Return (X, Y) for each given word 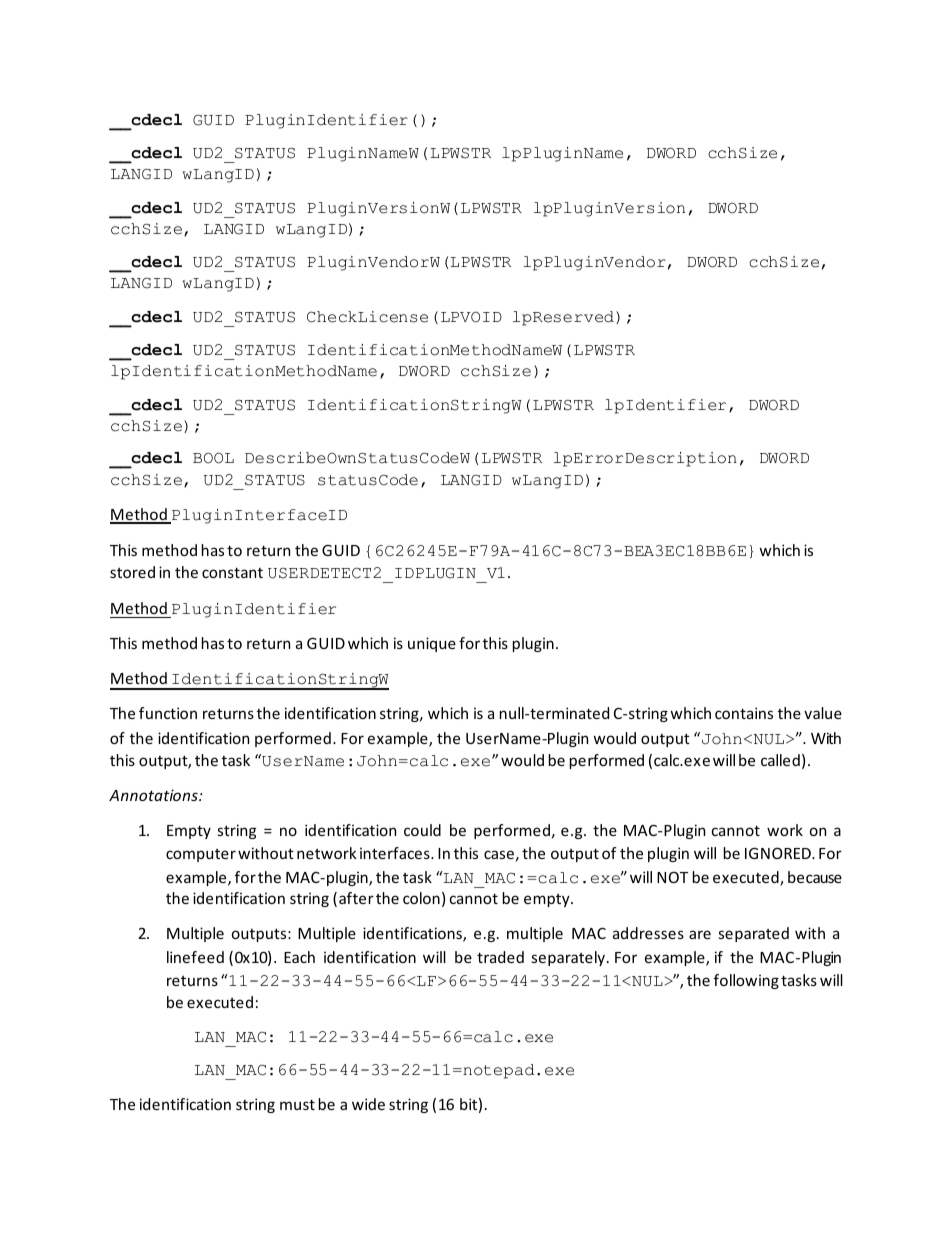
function (168, 713)
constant (232, 572)
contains (744, 713)
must (297, 1104)
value (823, 713)
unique (432, 644)
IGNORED (779, 853)
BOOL (213, 458)
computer (201, 855)
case (499, 854)
